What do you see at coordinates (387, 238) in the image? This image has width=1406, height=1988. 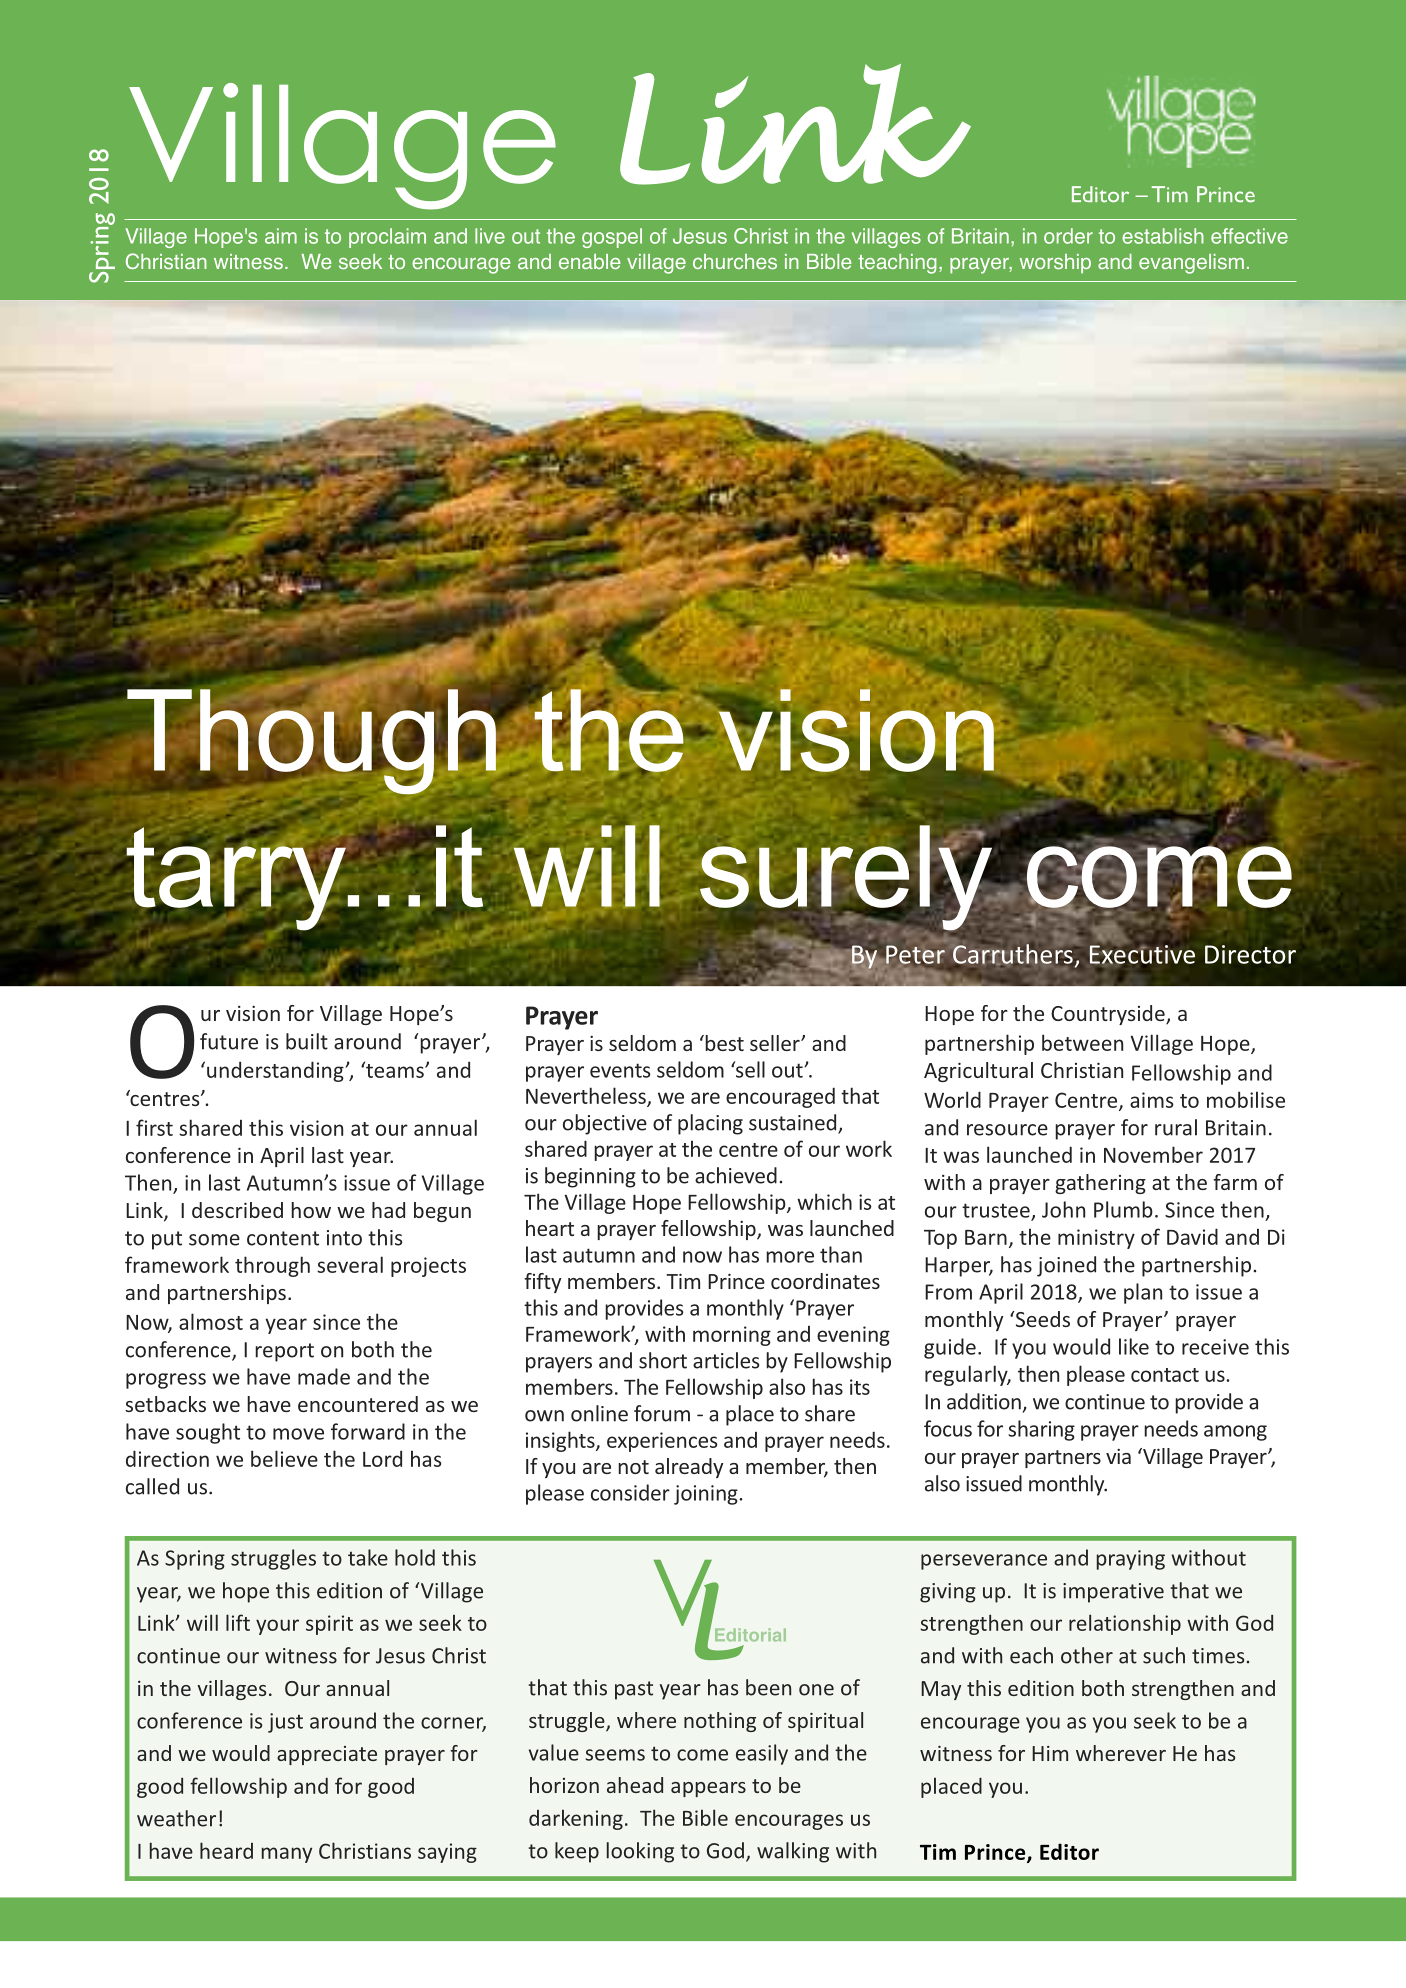 I see `proclaim` at bounding box center [387, 238].
